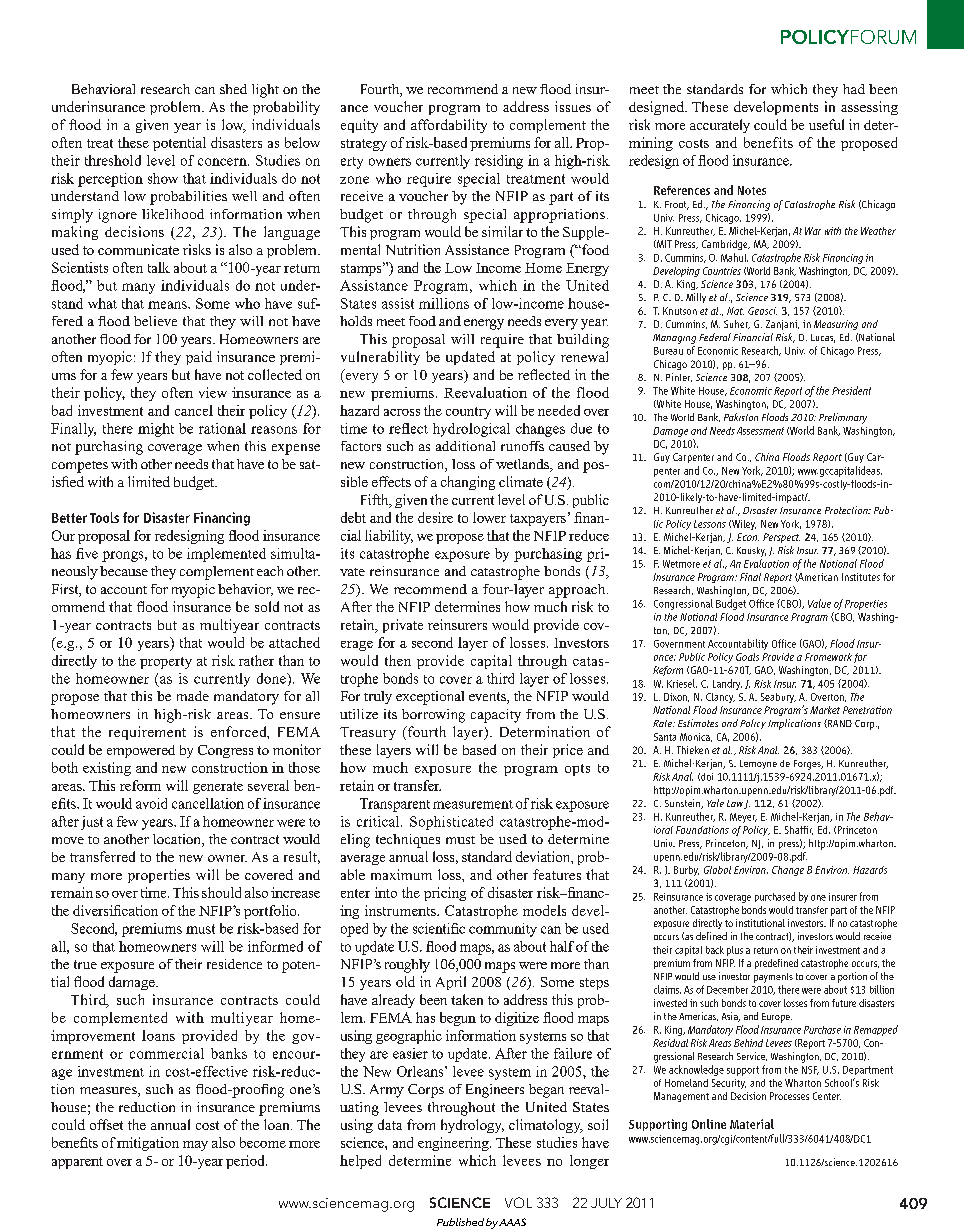 The image size is (964, 1232). I want to click on threshold, so click(113, 160).
